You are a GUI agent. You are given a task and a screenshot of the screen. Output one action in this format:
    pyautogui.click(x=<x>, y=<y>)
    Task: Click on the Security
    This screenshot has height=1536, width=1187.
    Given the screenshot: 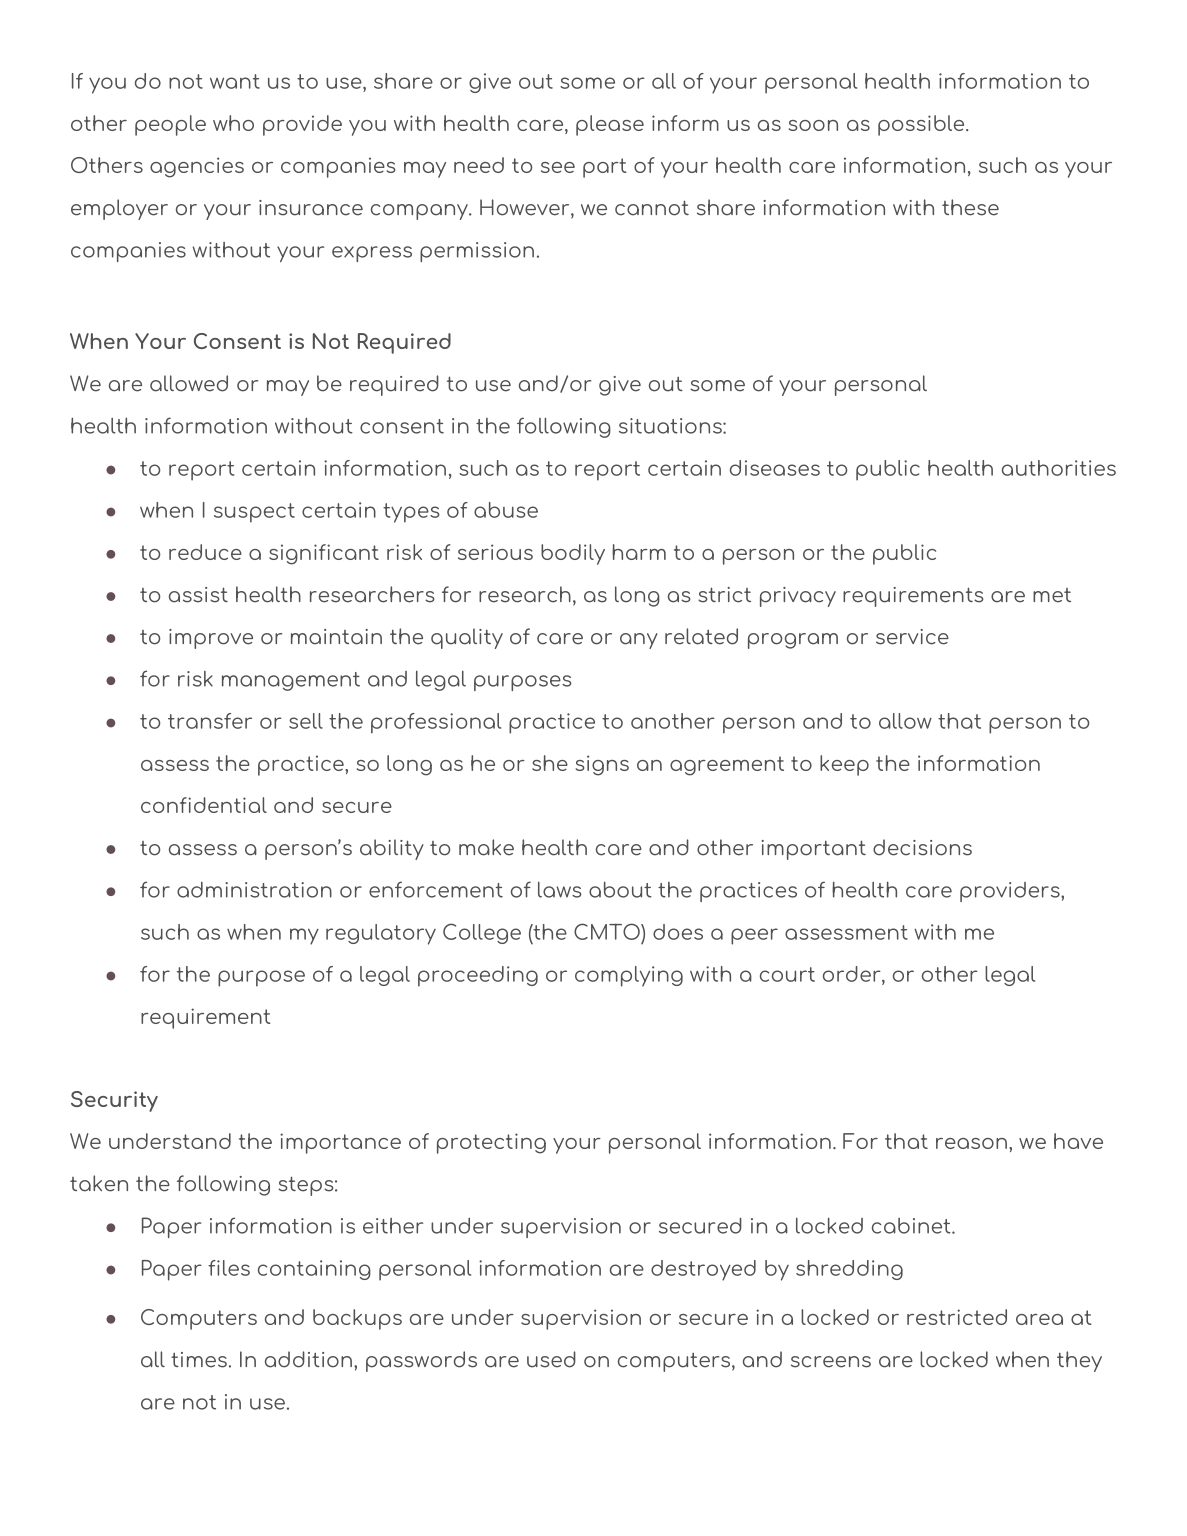 What is the action you would take?
    pyautogui.click(x=114, y=1101)
